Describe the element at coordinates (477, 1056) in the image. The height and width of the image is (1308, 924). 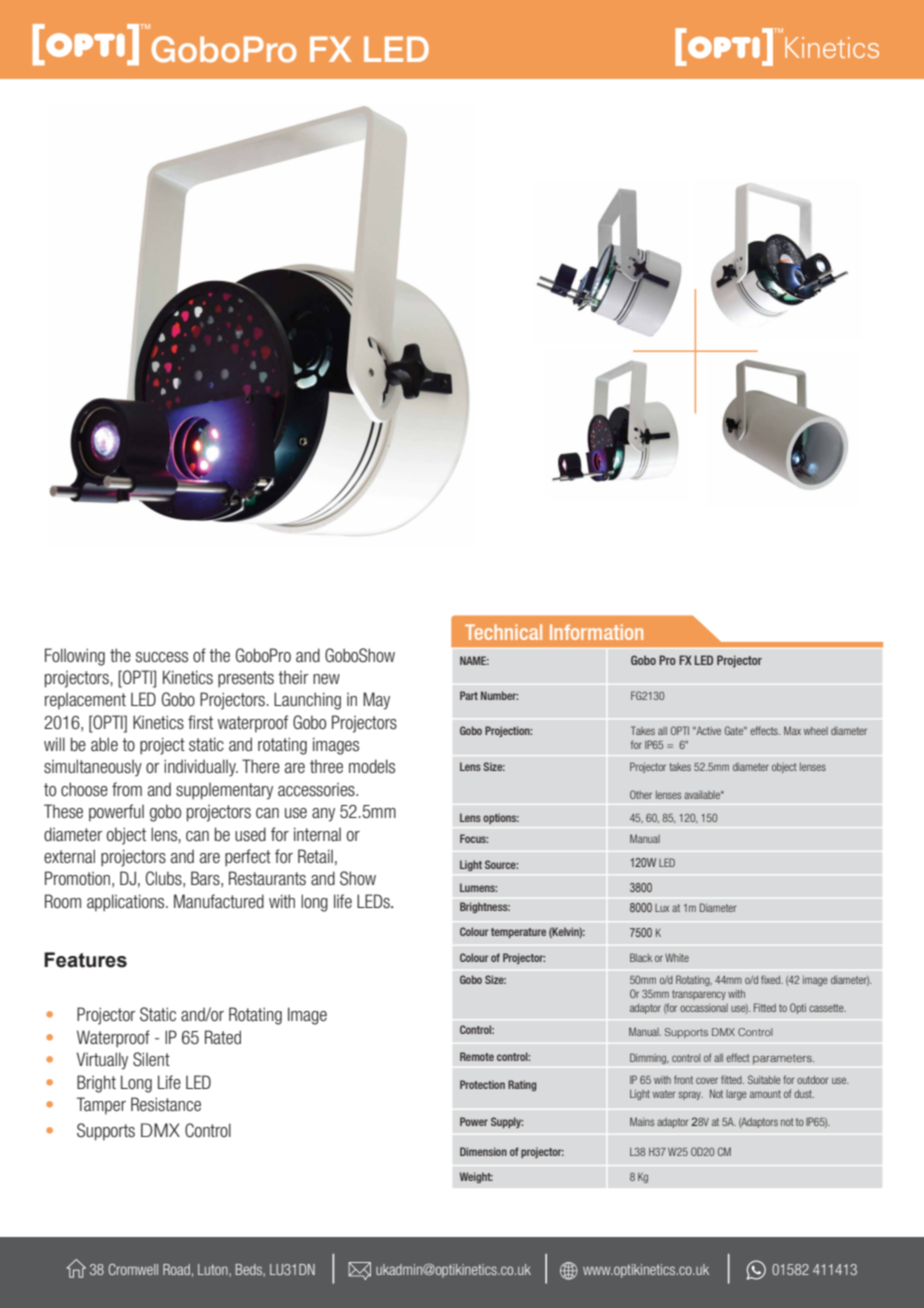
I see `Remote` at that location.
